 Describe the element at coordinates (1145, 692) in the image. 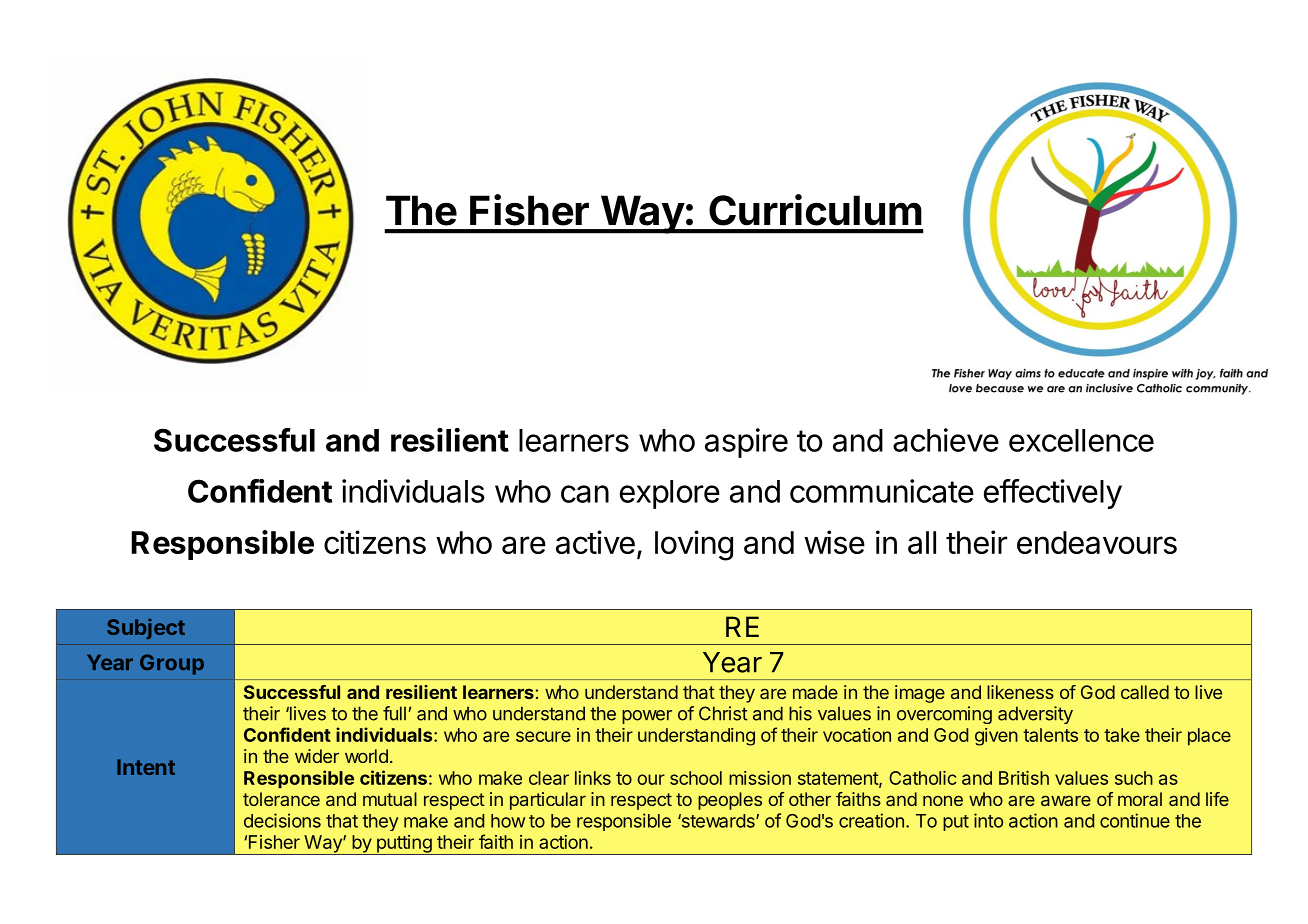

I see `called` at that location.
